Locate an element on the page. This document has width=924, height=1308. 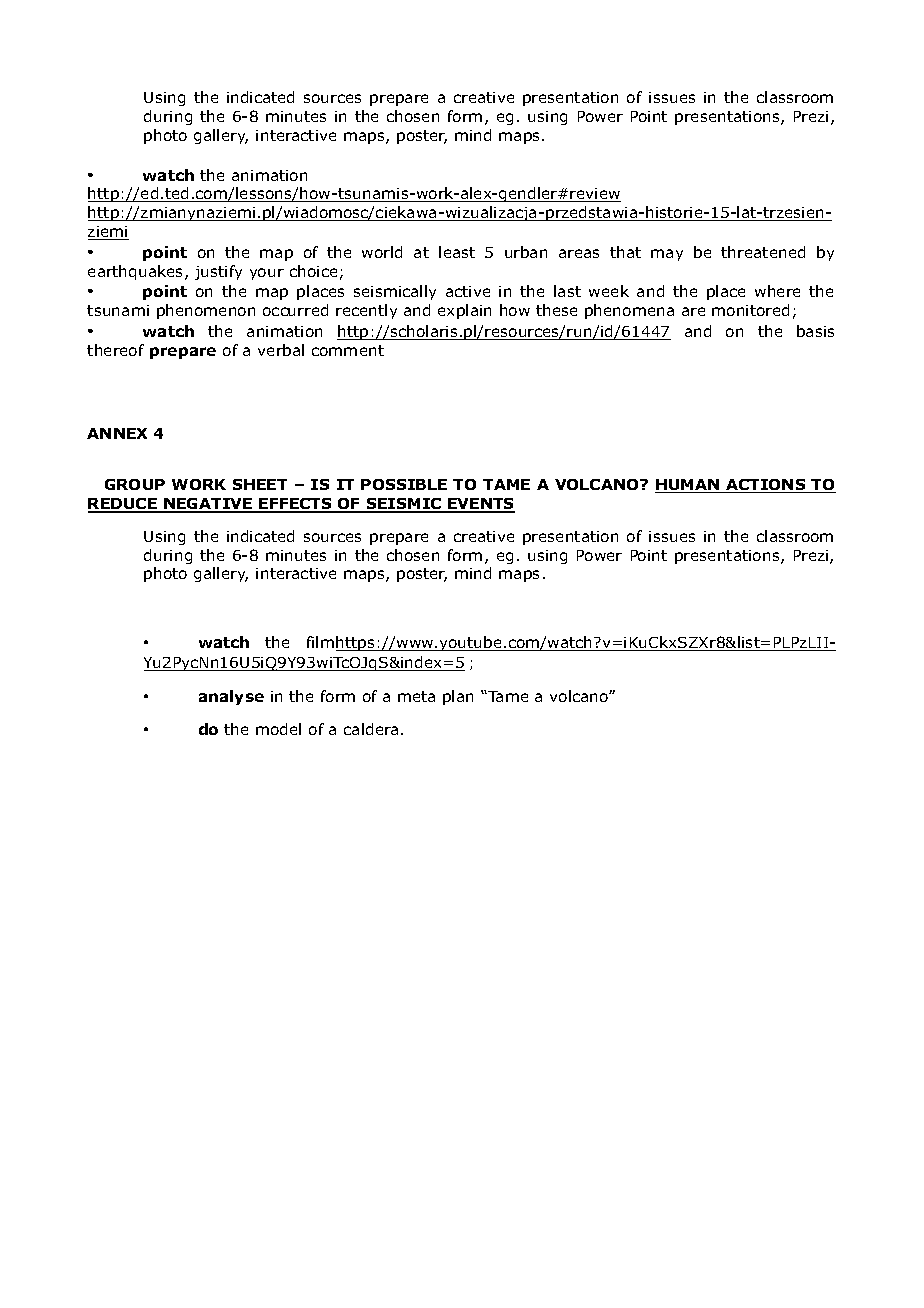
EVENTS is located at coordinates (480, 505).
